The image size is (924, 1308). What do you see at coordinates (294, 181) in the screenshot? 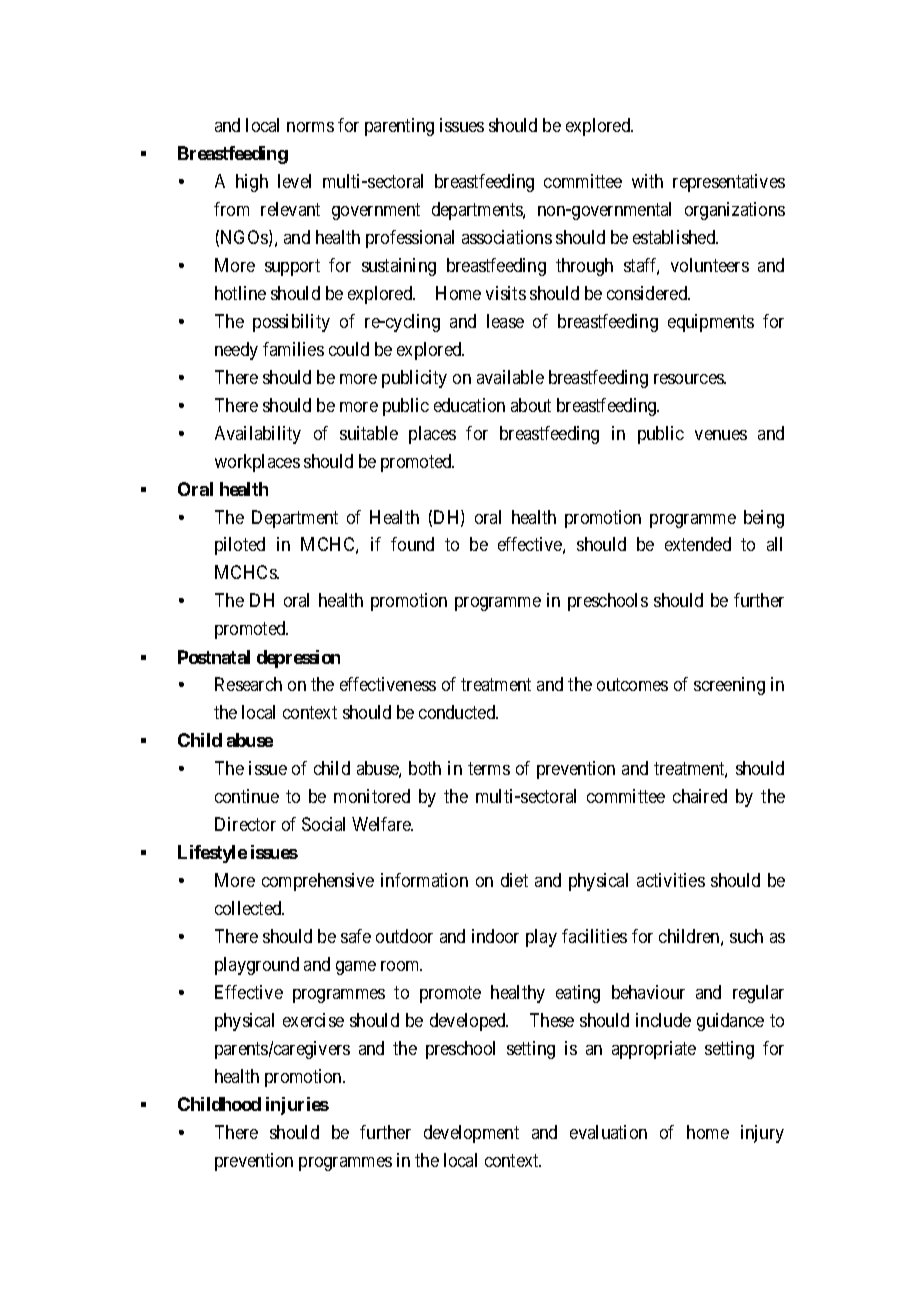
I see `level` at bounding box center [294, 181].
